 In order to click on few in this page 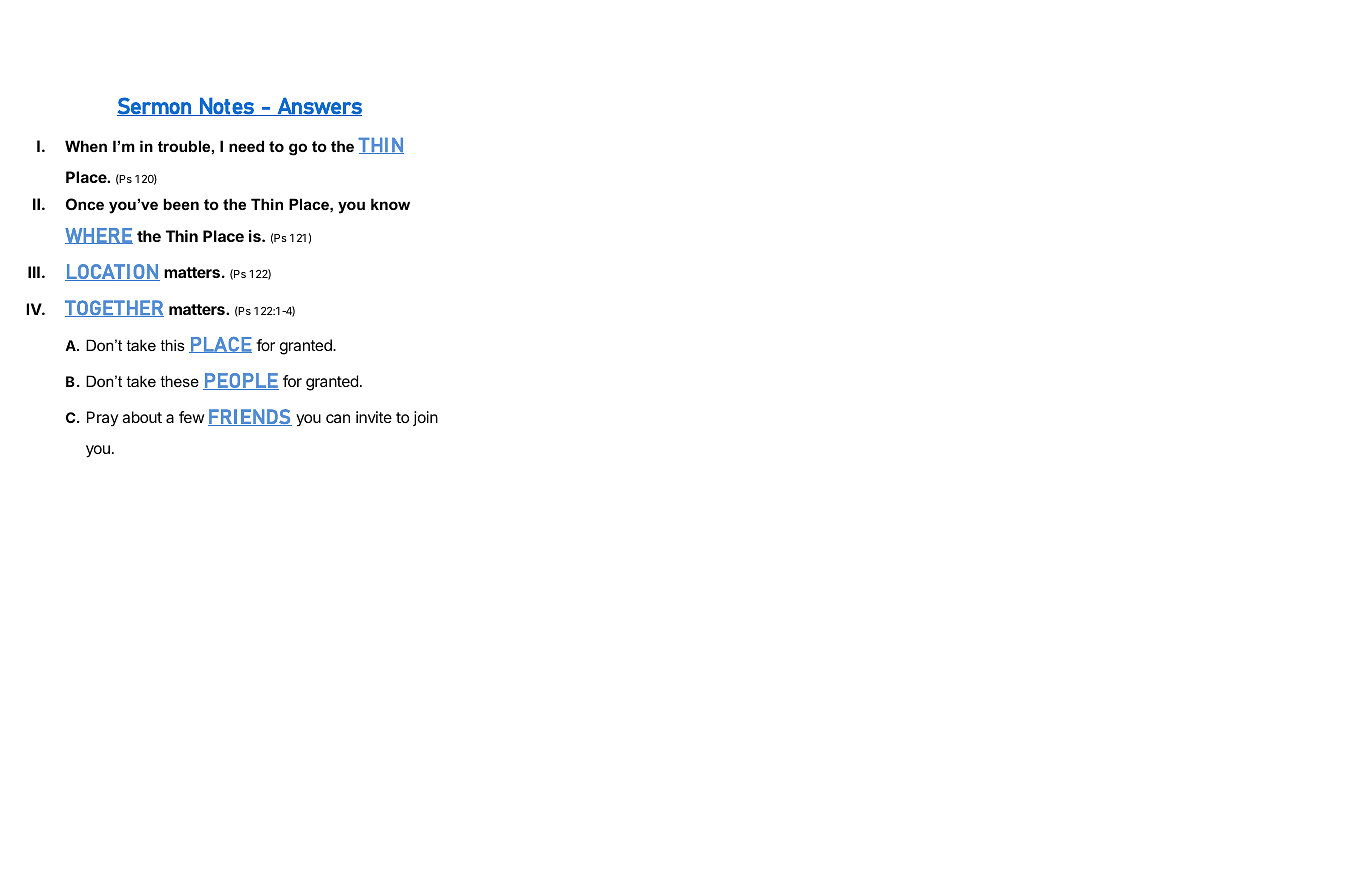, I will do `click(191, 417)`.
